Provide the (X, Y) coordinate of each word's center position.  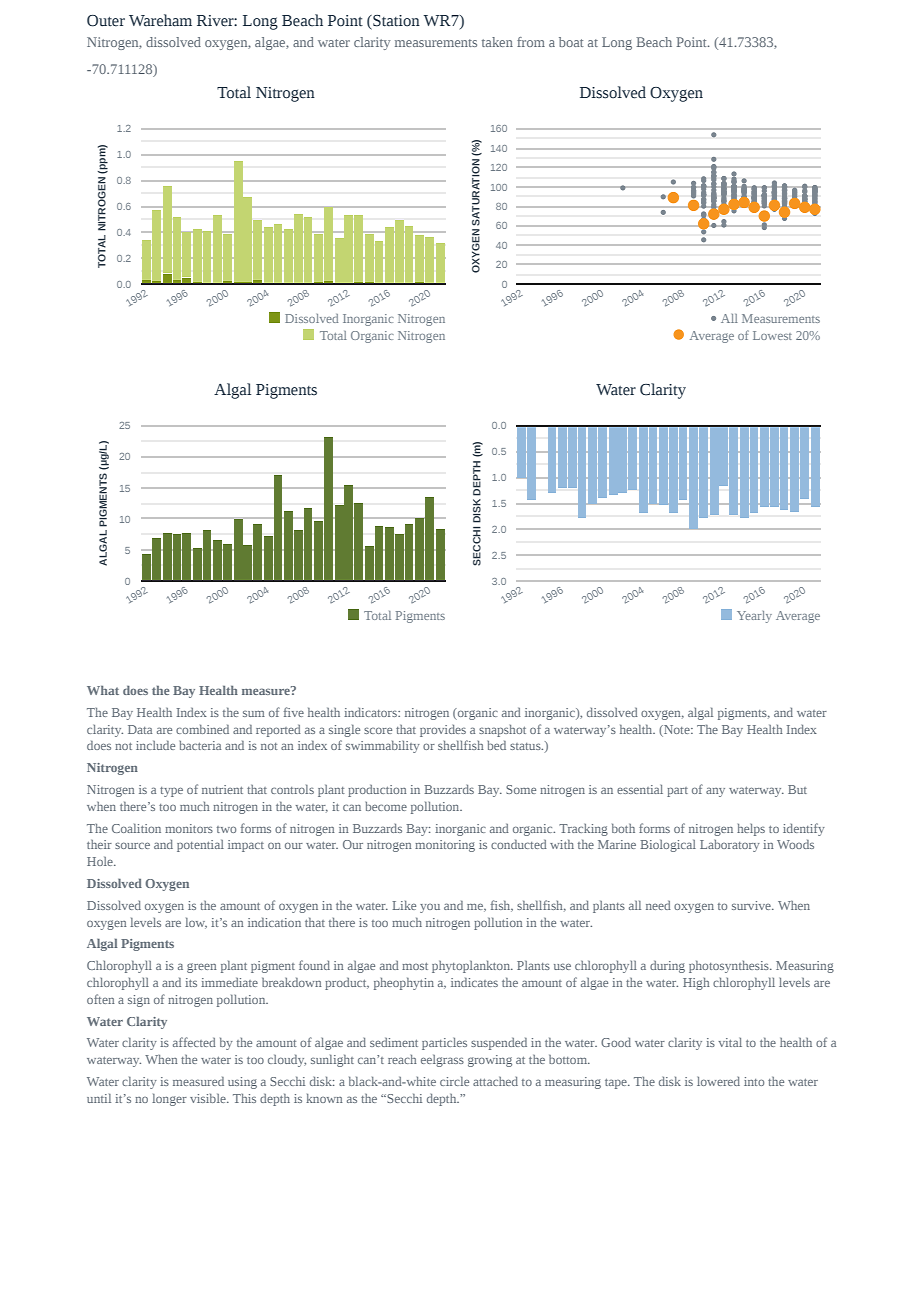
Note (677, 729)
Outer (106, 21)
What (103, 690)
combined (202, 729)
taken (497, 42)
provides (443, 731)
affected (194, 1042)
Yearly (754, 617)
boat (571, 42)
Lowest (772, 335)
